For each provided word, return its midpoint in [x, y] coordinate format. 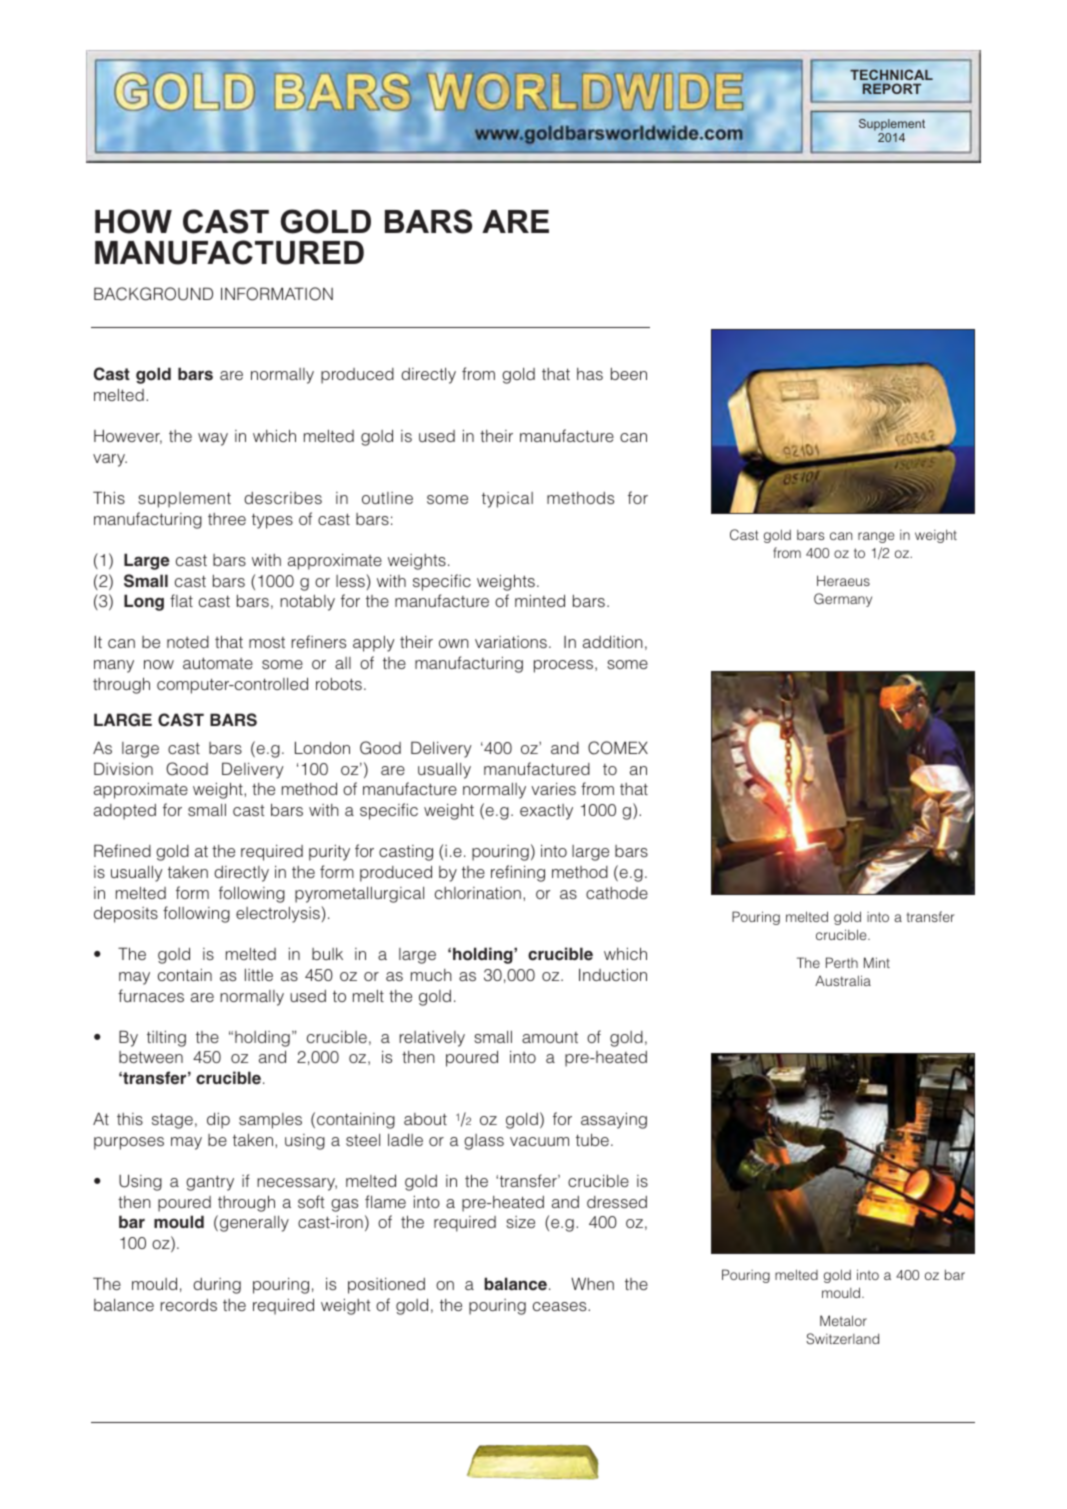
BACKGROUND [153, 294]
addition [613, 641]
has [590, 374]
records [189, 1305]
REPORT [892, 88]
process [563, 666]
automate [218, 663]
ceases [561, 1306]
